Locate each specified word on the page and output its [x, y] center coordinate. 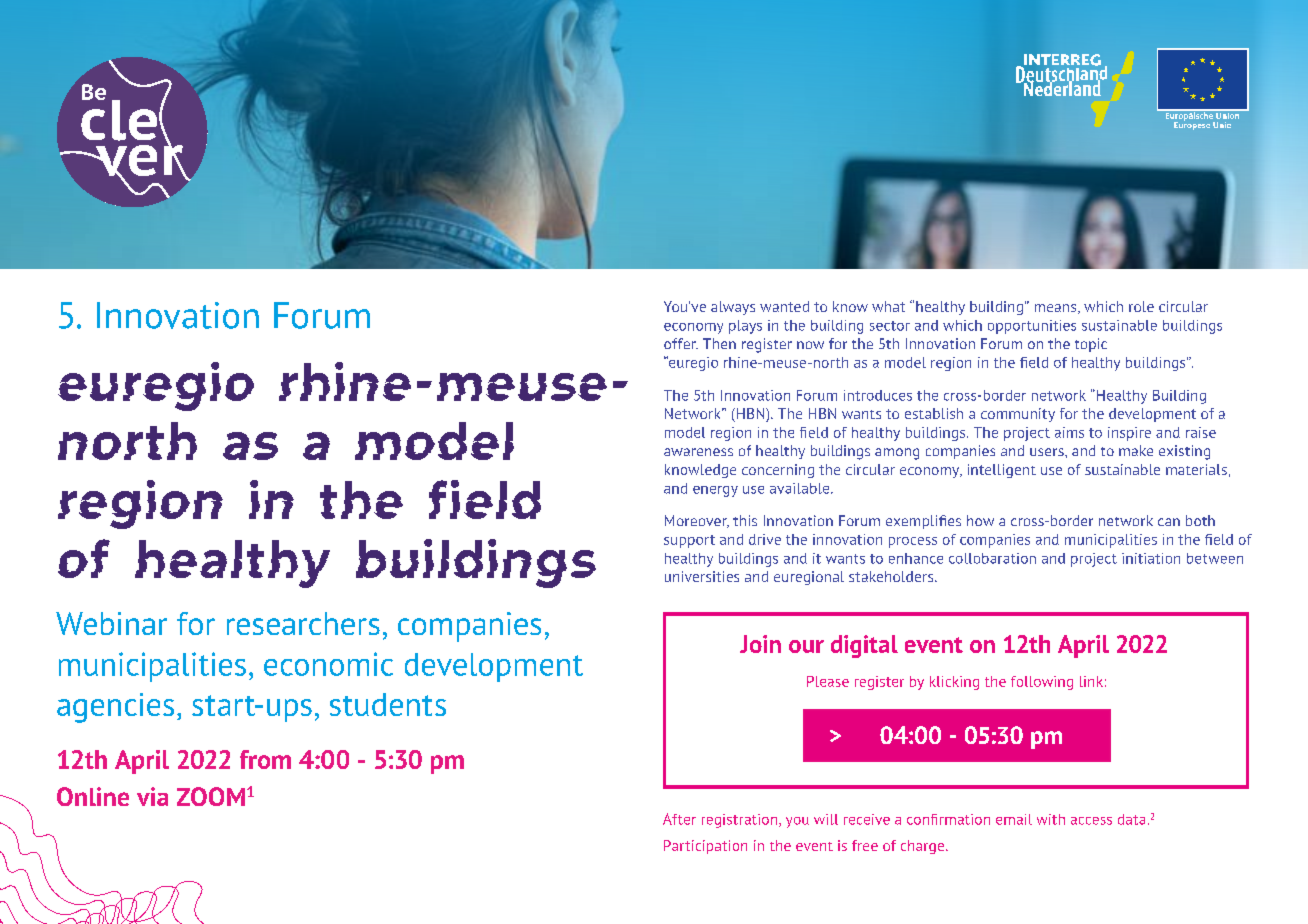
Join [760, 644]
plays [745, 327]
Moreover [697, 521]
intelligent [1002, 471]
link [1091, 681]
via [152, 796]
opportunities [1032, 327]
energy [715, 491]
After [679, 819]
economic [328, 664]
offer [681, 343]
